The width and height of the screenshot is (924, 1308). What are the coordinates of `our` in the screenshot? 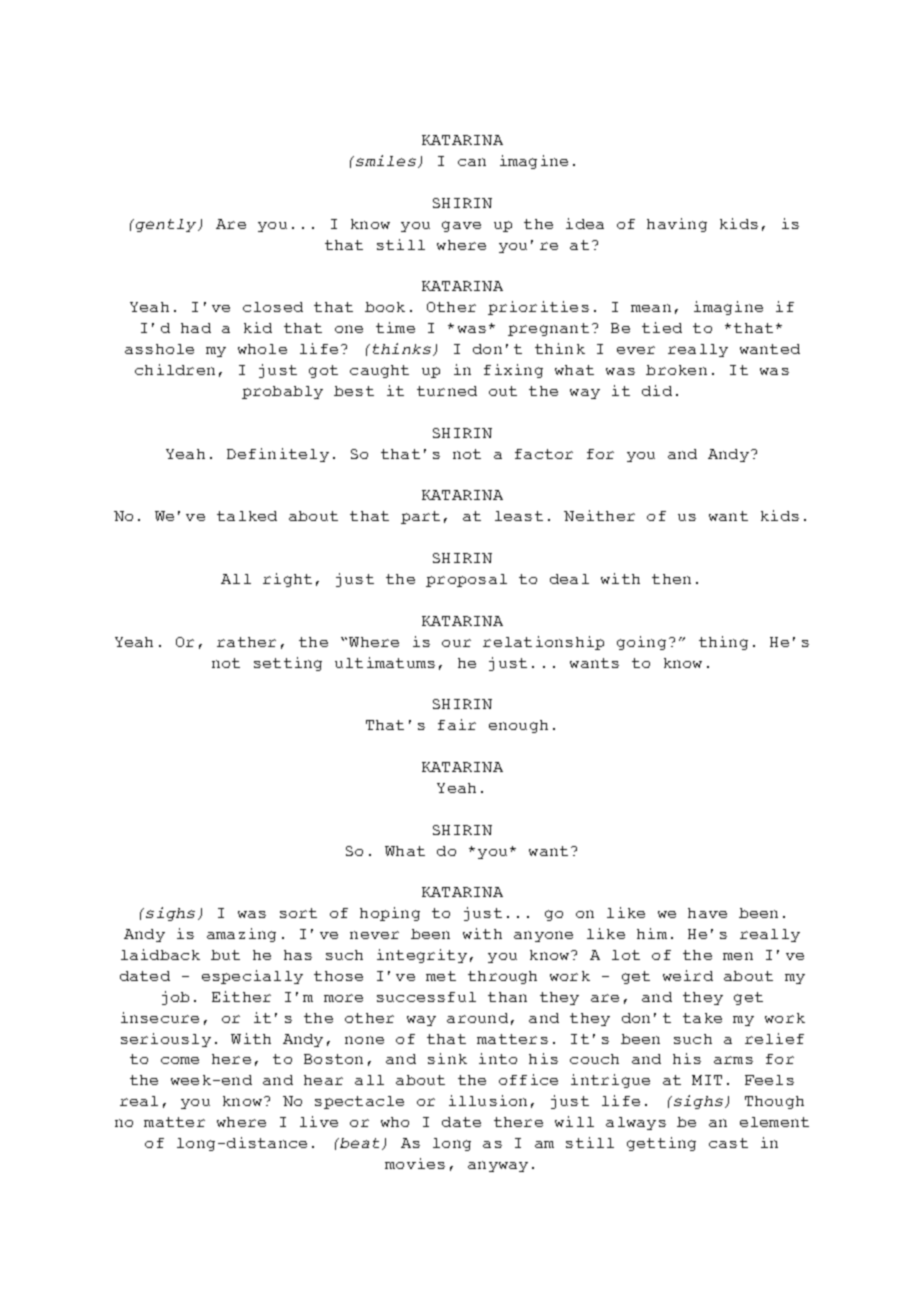 It's located at (456, 643).
